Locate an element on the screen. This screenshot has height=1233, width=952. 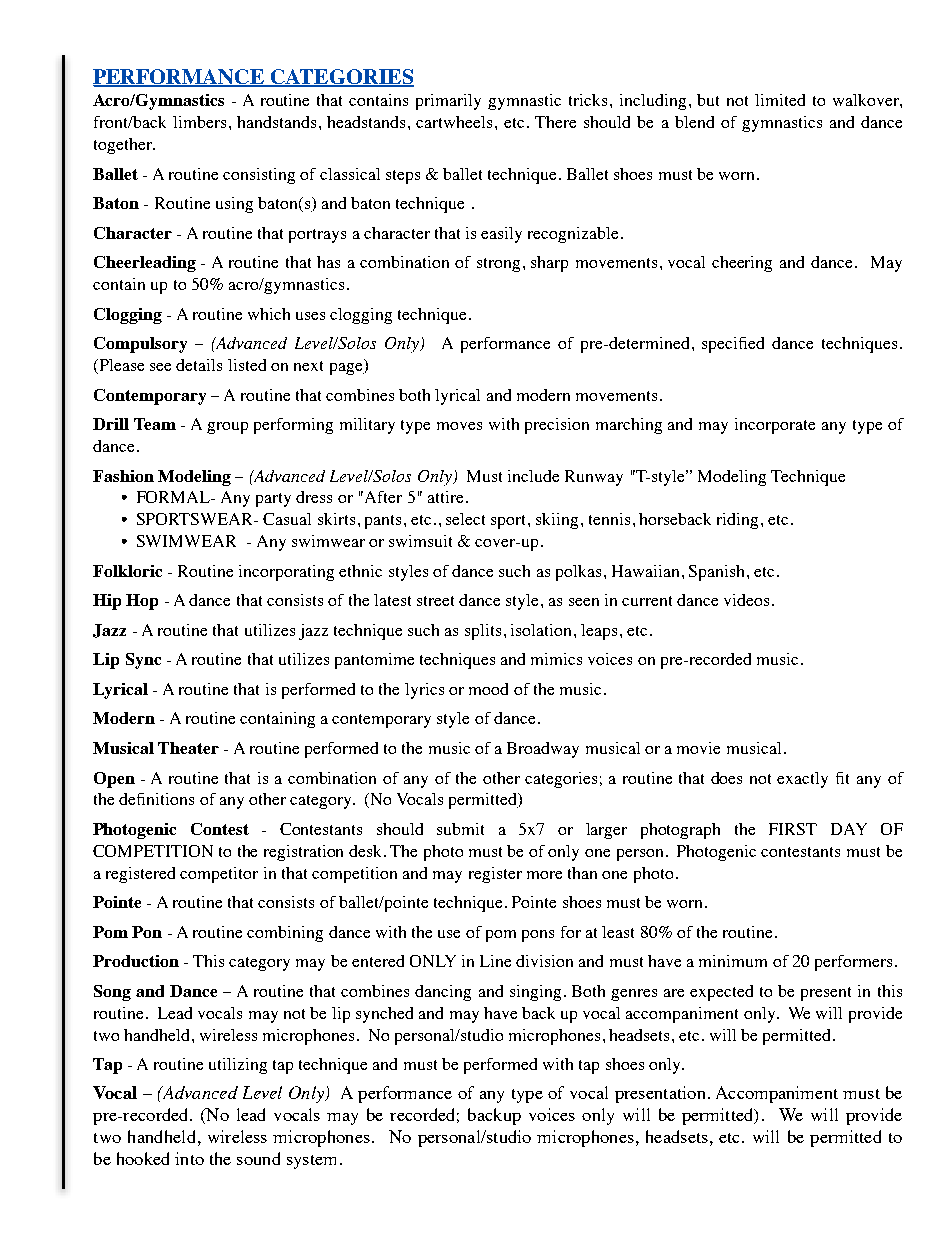
limited is located at coordinates (780, 100).
